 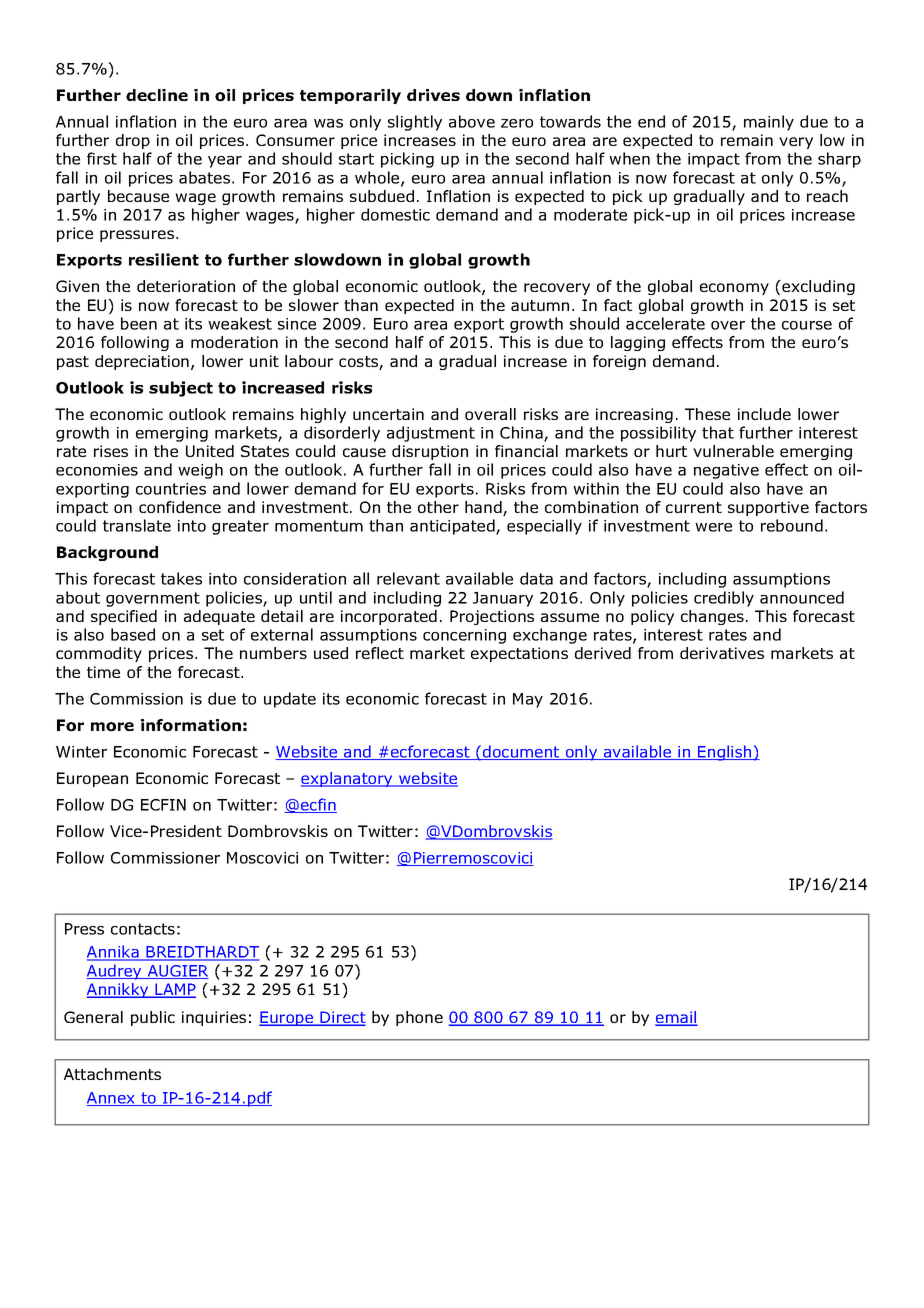 I want to click on adjustment, so click(x=431, y=434).
